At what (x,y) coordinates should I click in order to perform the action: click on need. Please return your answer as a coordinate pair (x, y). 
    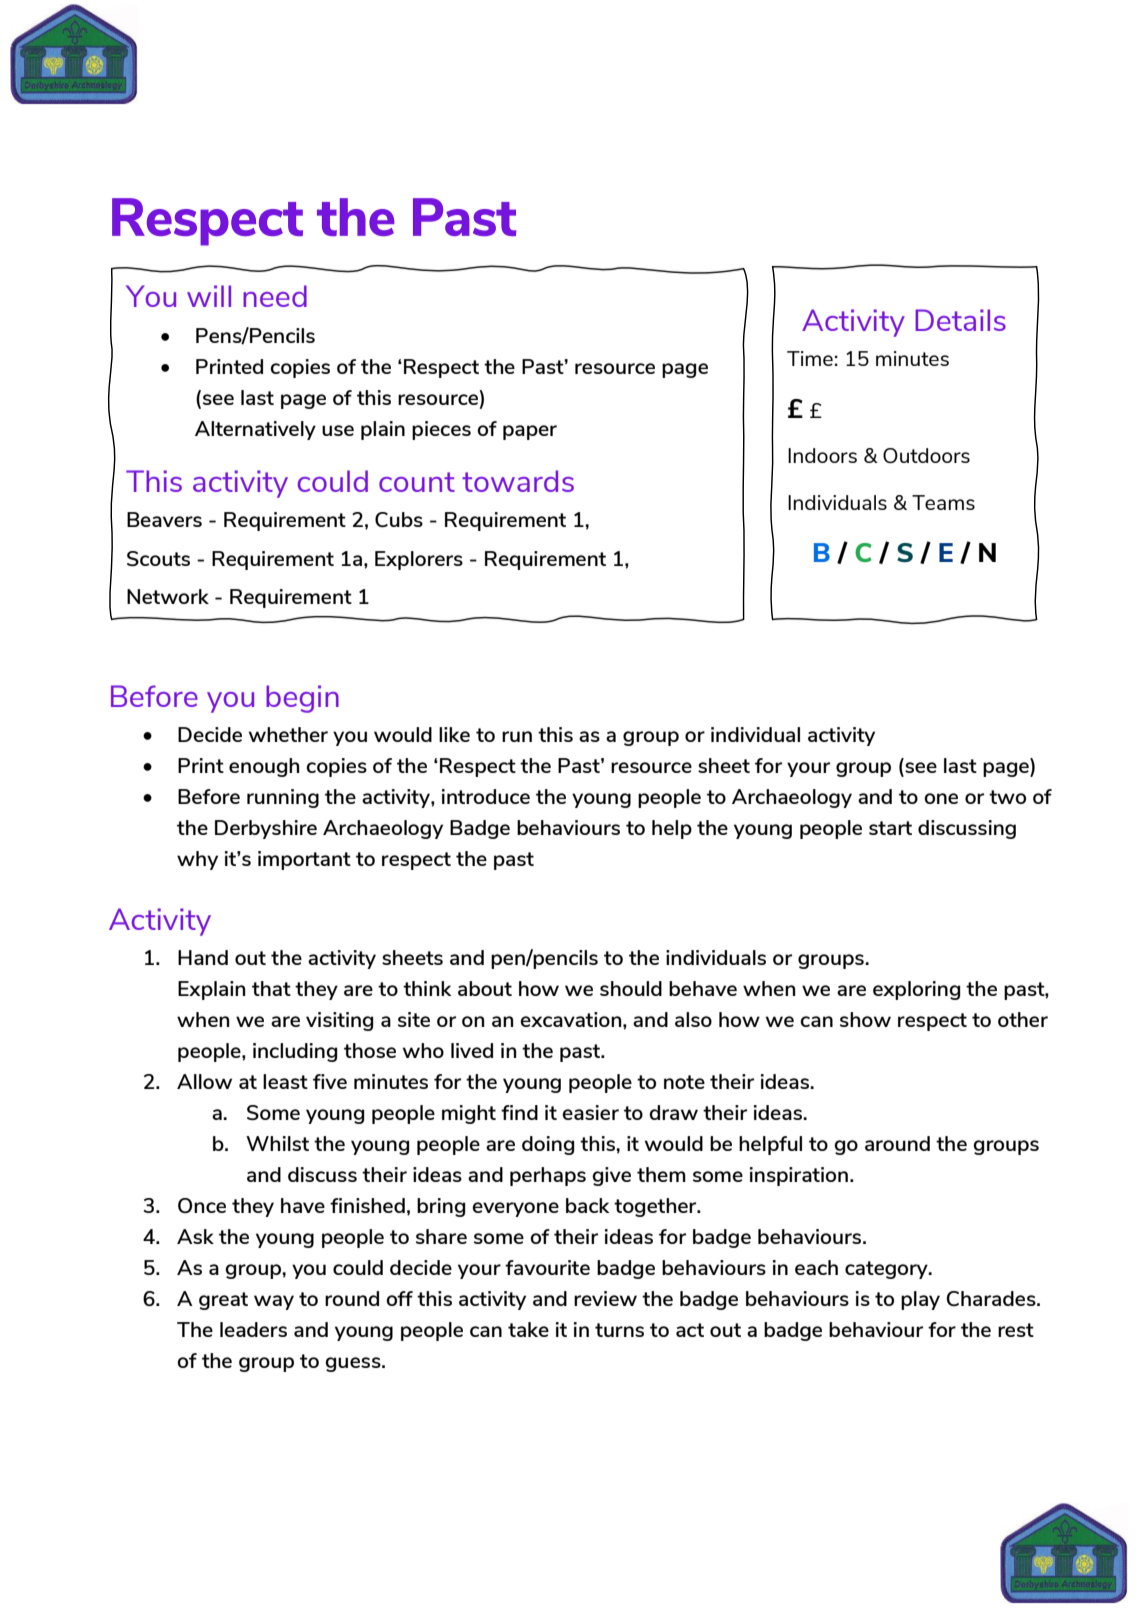
    Looking at the image, I should click on (275, 296).
